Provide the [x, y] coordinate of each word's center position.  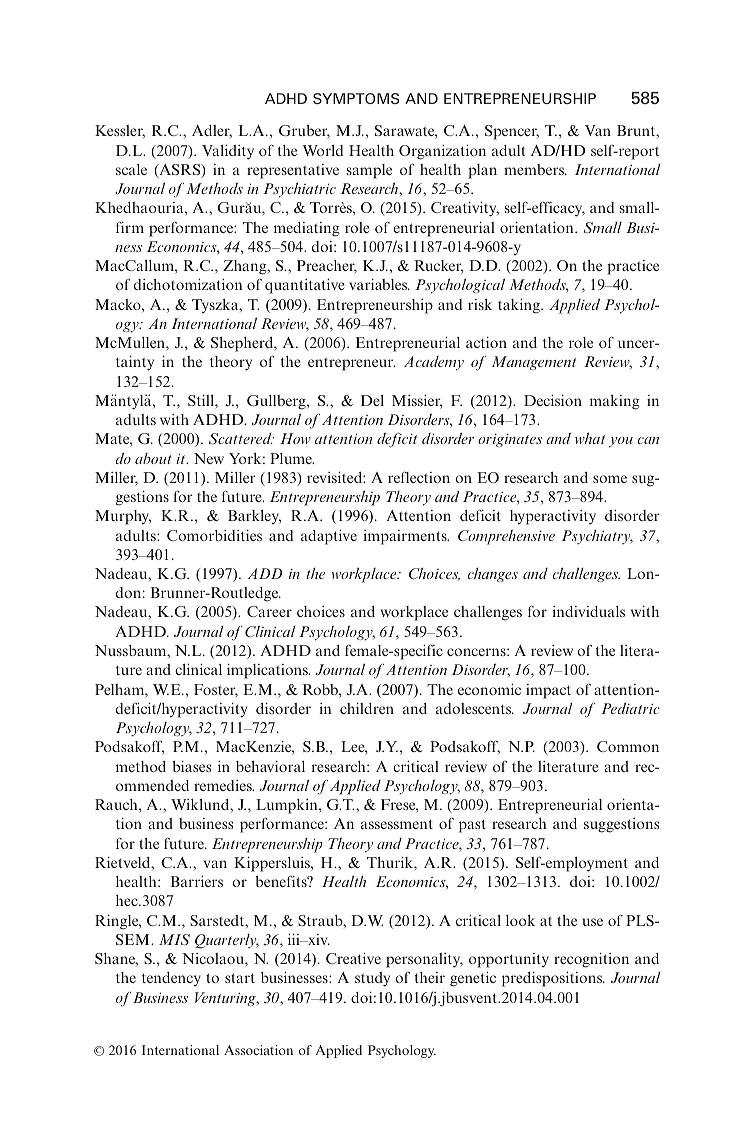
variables [379, 284]
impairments [406, 537]
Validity [228, 152]
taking [520, 306]
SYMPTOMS [356, 98]
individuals [588, 611]
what [590, 438]
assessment [397, 824]
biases [191, 766]
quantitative [305, 286]
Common [628, 746]
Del [372, 400]
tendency [171, 979]
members [535, 169]
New [209, 458]
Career [269, 611]
